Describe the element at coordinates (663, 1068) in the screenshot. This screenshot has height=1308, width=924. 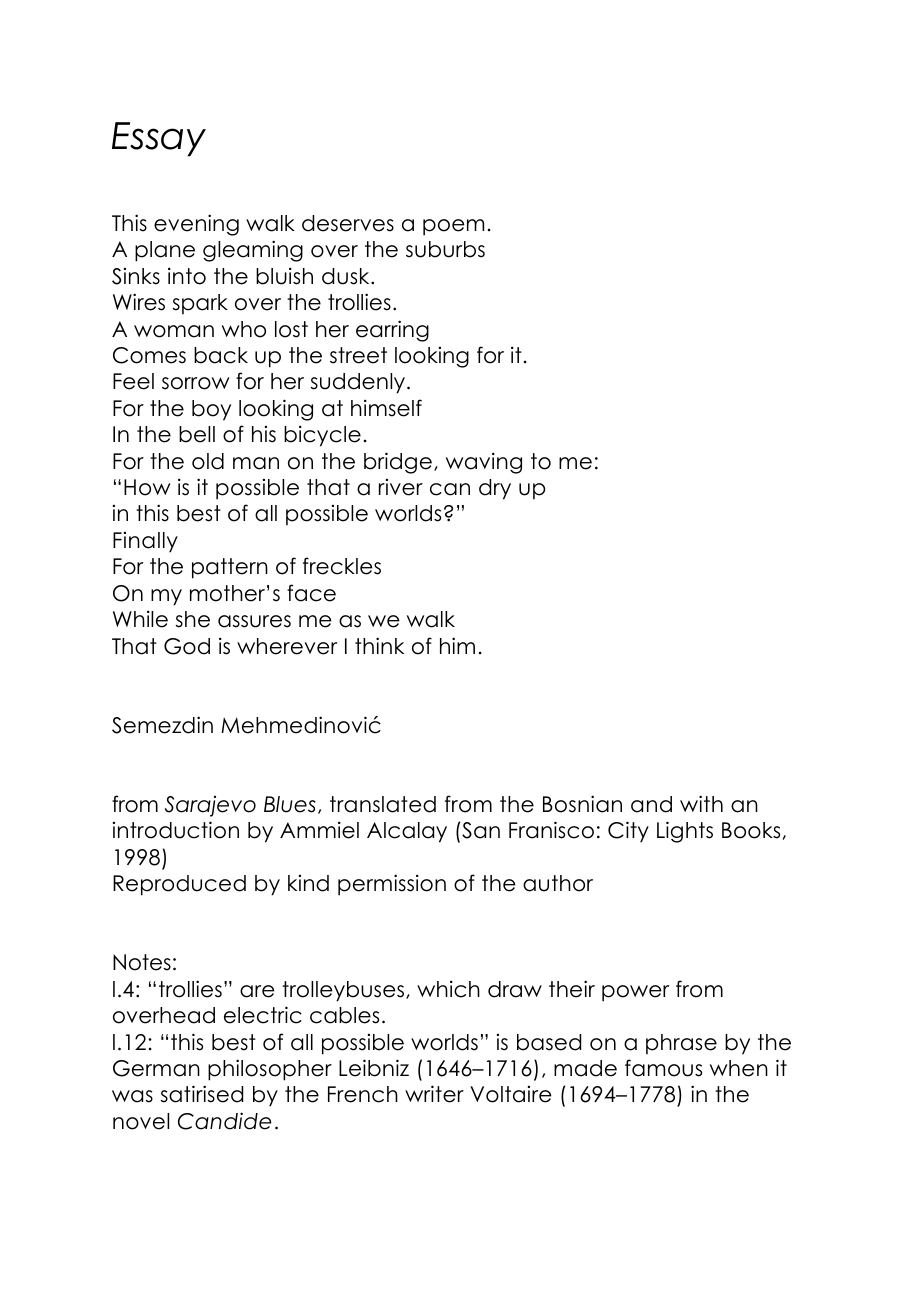
I see `famous` at that location.
